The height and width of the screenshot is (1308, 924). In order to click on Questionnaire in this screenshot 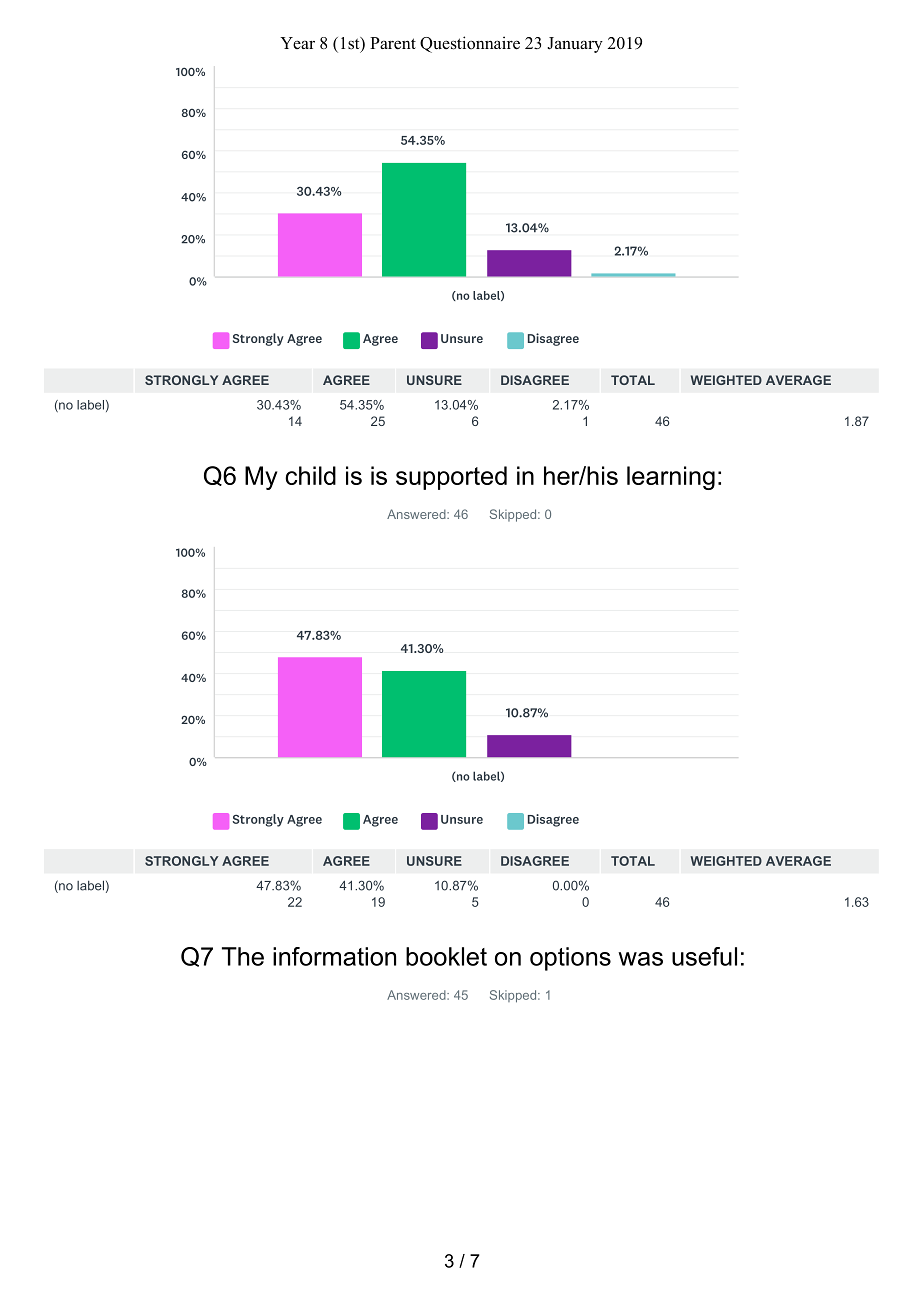, I will do `click(470, 44)`.
